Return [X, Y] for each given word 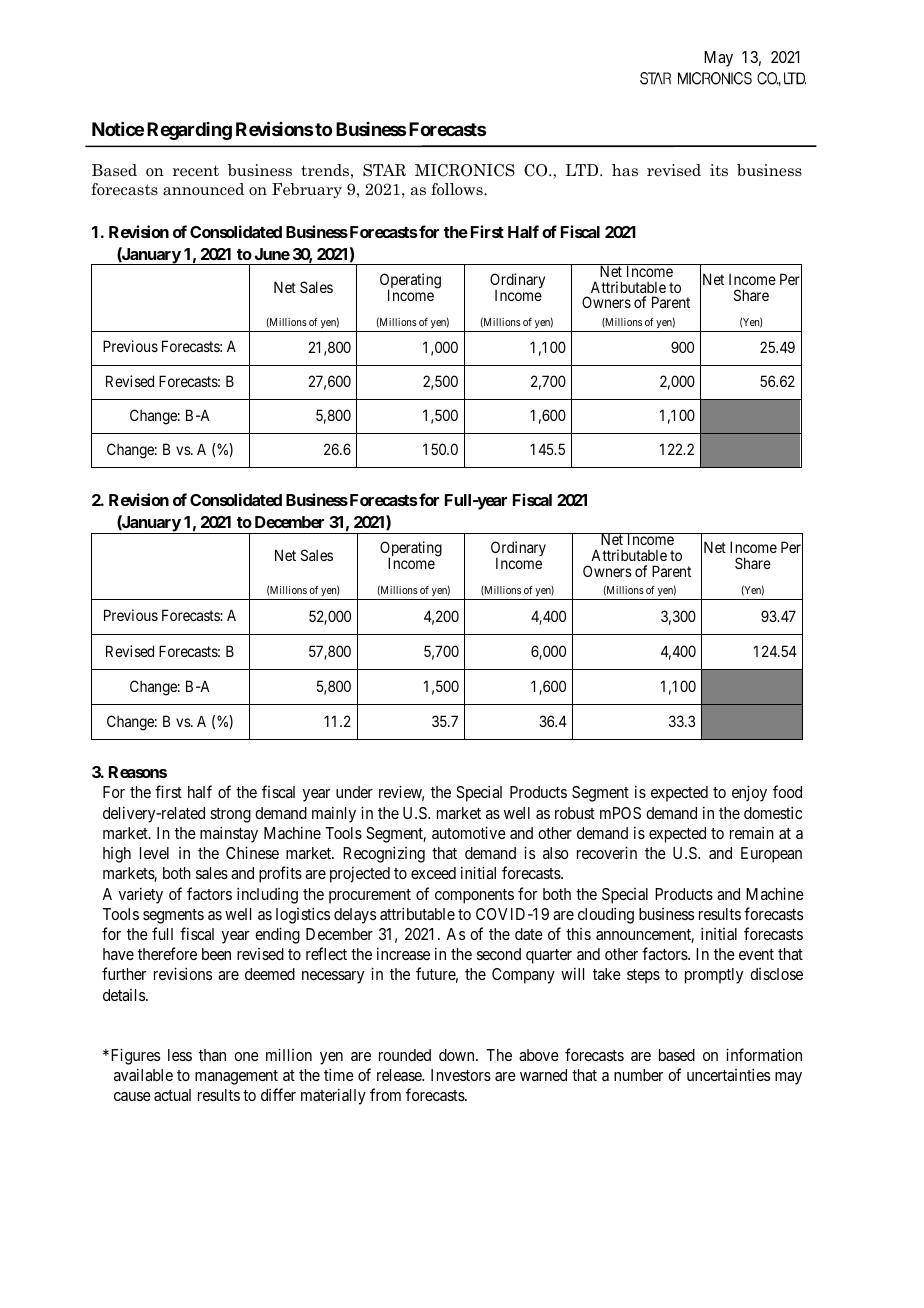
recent [196, 170]
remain [752, 832]
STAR [384, 170]
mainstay [229, 834]
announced [203, 189]
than [212, 1055]
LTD [583, 170]
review [401, 793]
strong [230, 815]
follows [458, 189]
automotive [469, 832]
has [625, 170]
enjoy [749, 793]
